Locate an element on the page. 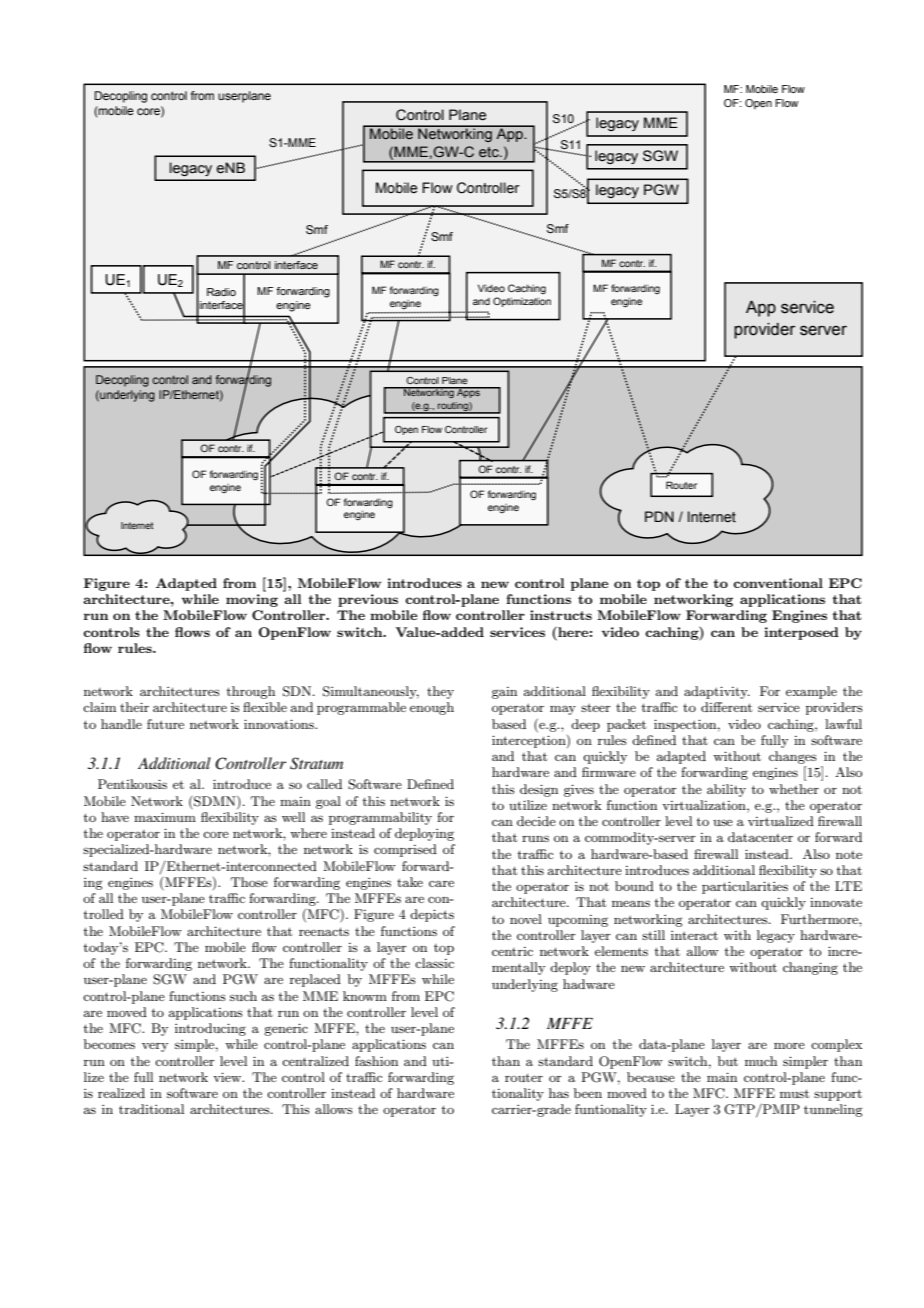  instructs is located at coordinates (561, 615).
